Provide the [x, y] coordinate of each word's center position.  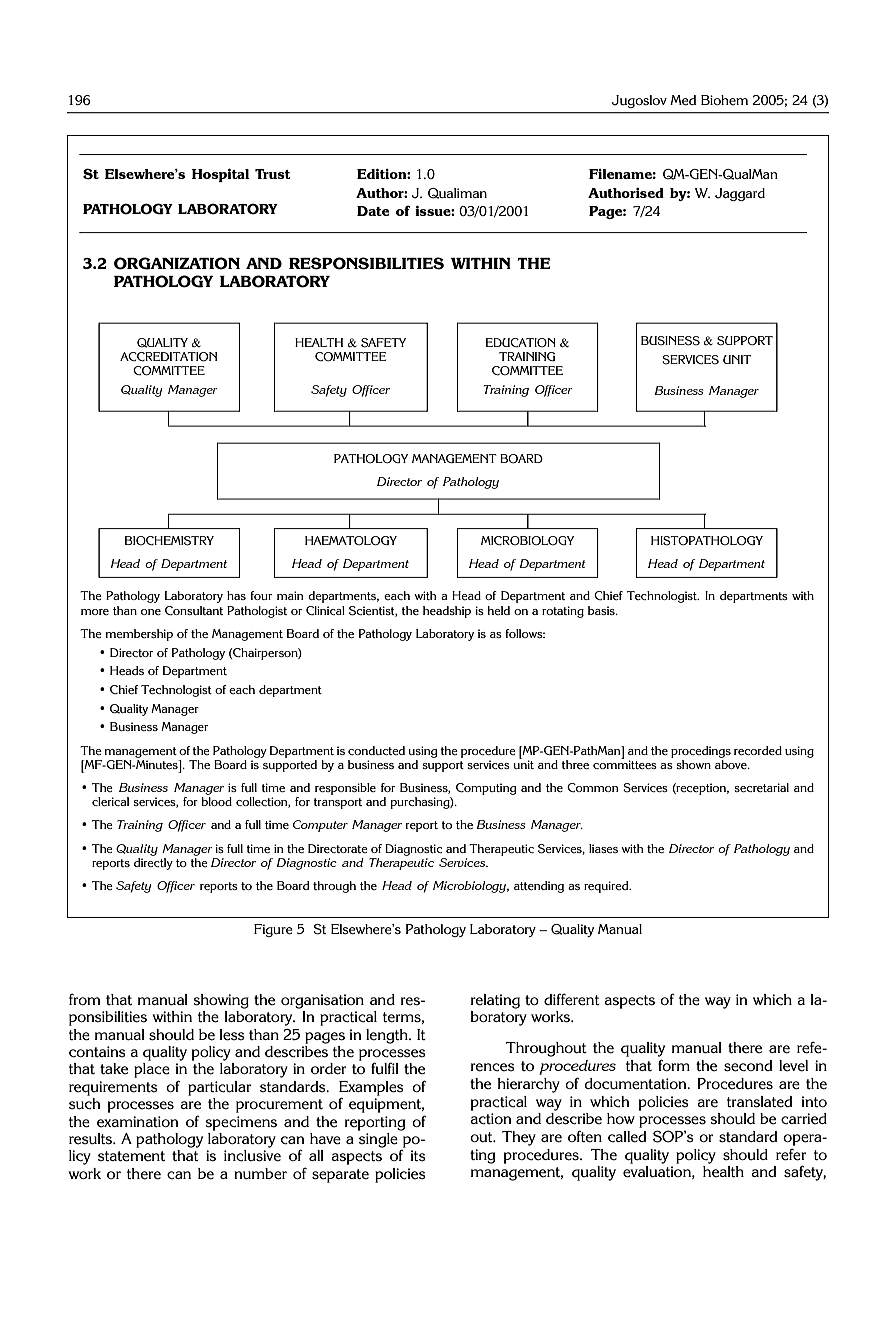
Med [683, 100]
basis [602, 610]
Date [373, 211]
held [499, 610]
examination [137, 1122]
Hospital [220, 175]
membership [139, 635]
